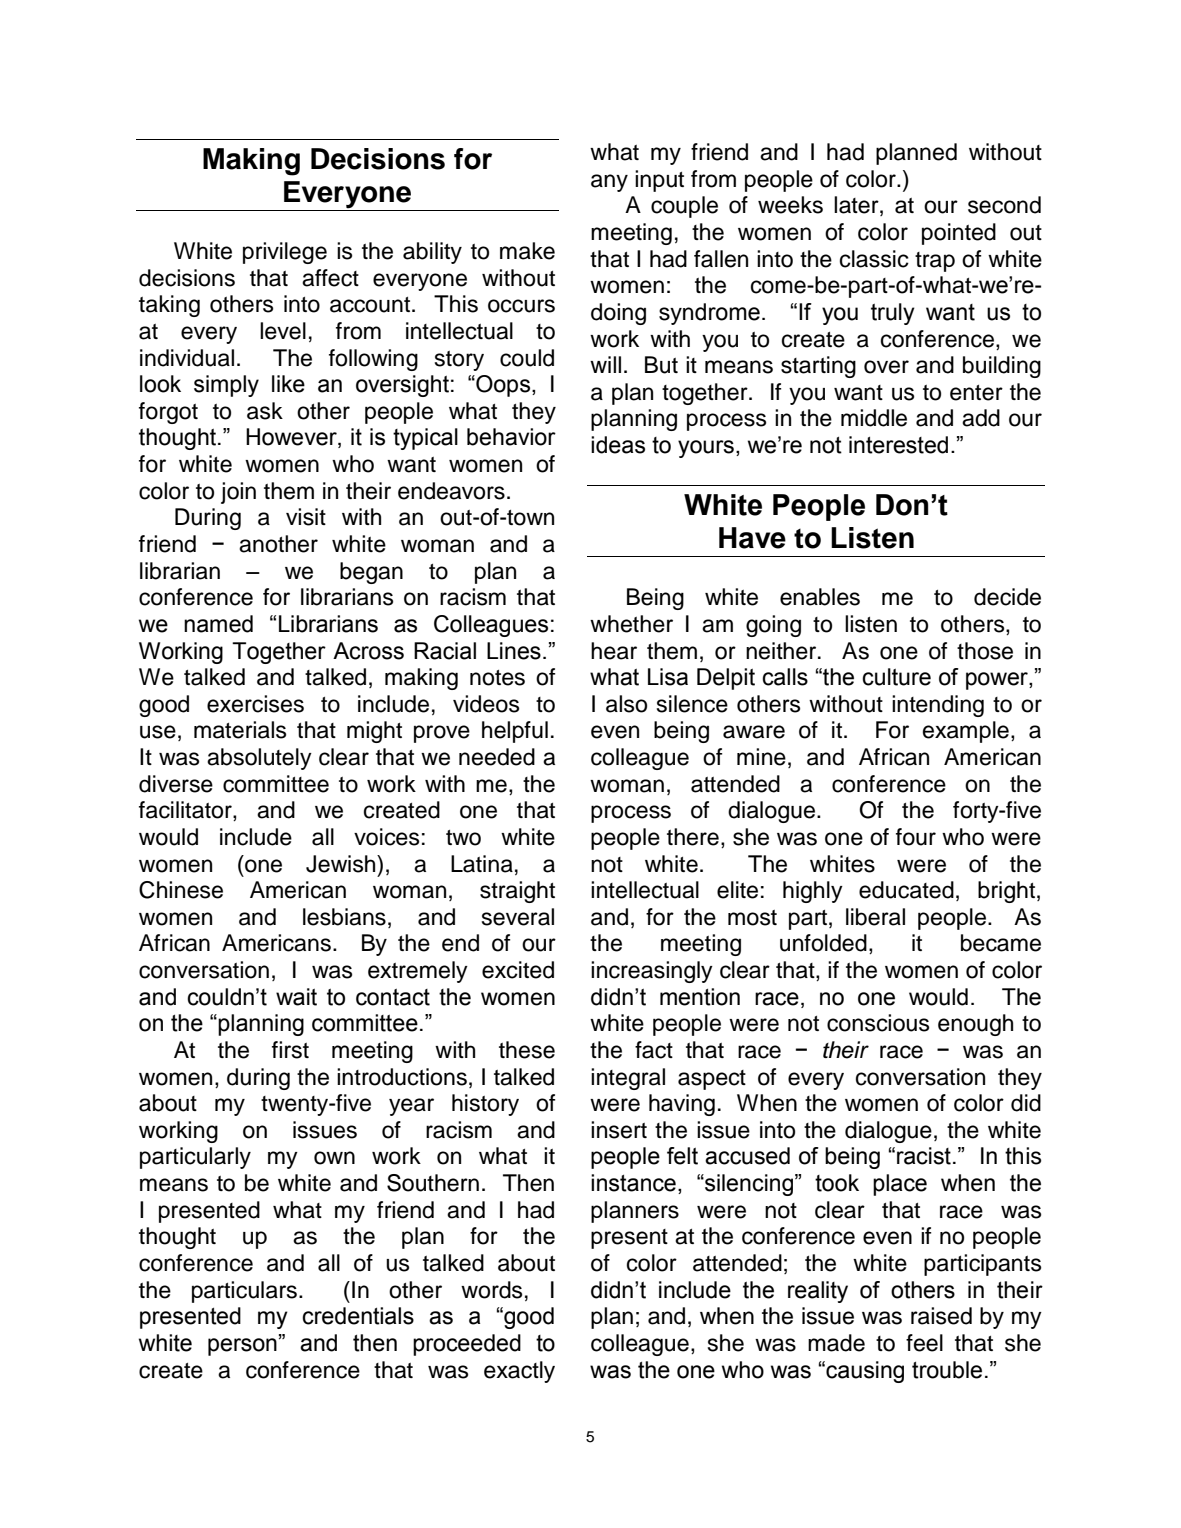 The height and width of the screenshot is (1528, 1181). Describe the element at coordinates (285, 253) in the screenshot. I see `privilege` at that location.
